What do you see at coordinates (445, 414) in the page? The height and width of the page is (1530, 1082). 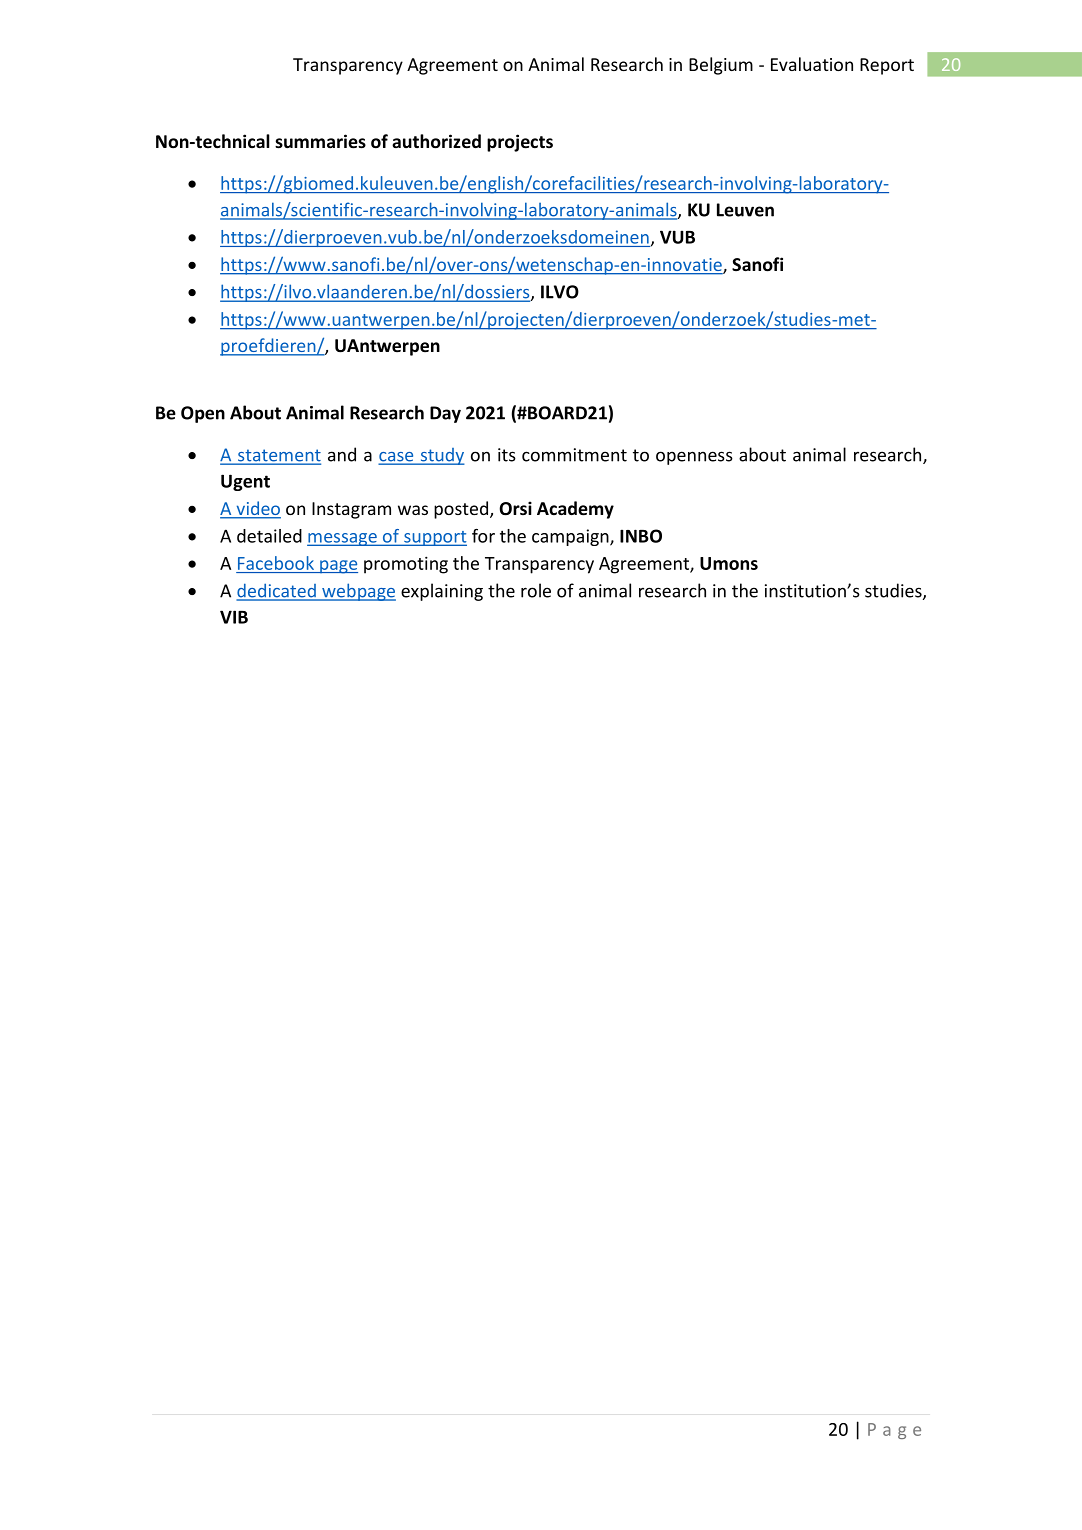 I see `Day` at bounding box center [445, 414].
